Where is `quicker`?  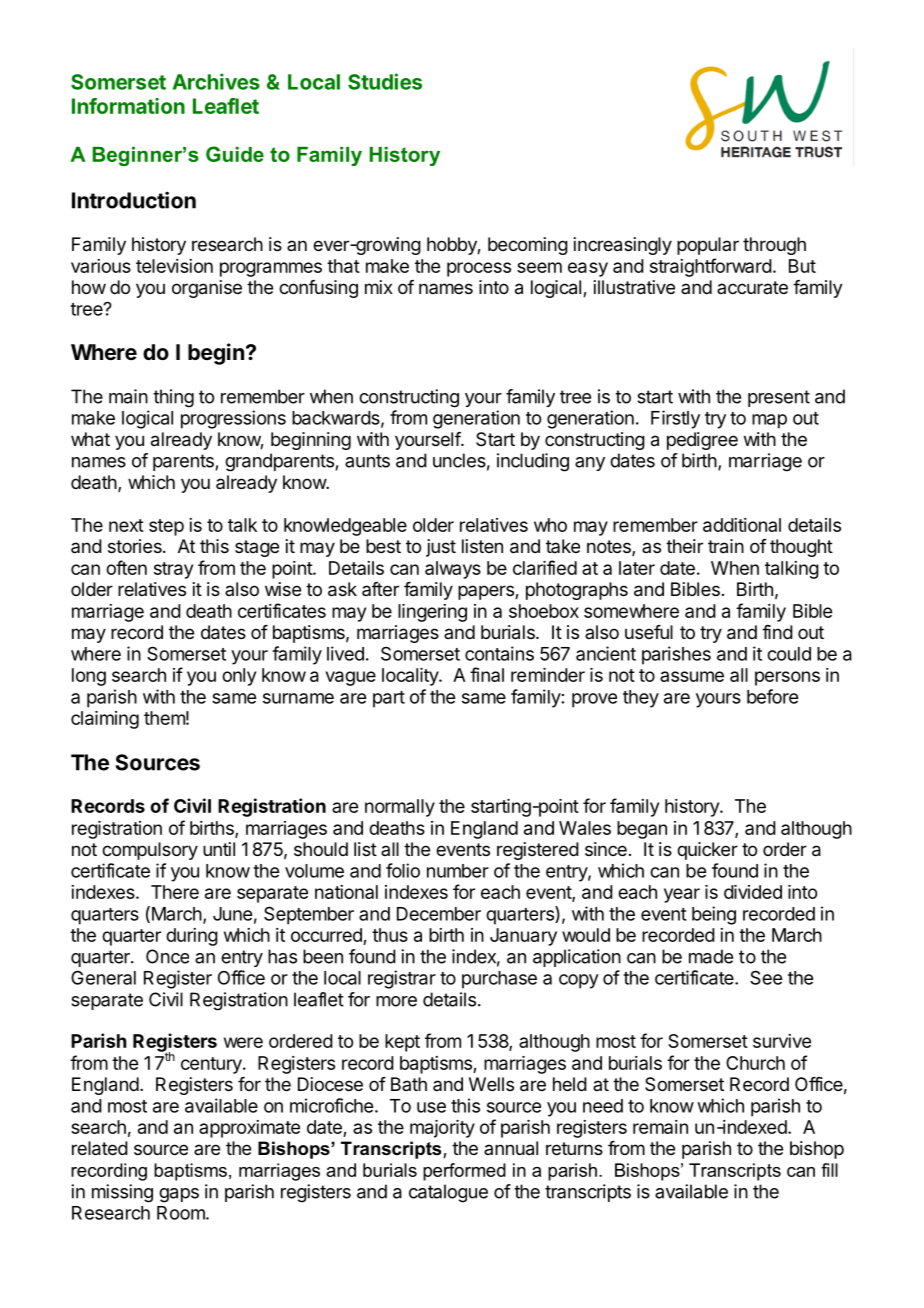 quicker is located at coordinates (707, 851).
